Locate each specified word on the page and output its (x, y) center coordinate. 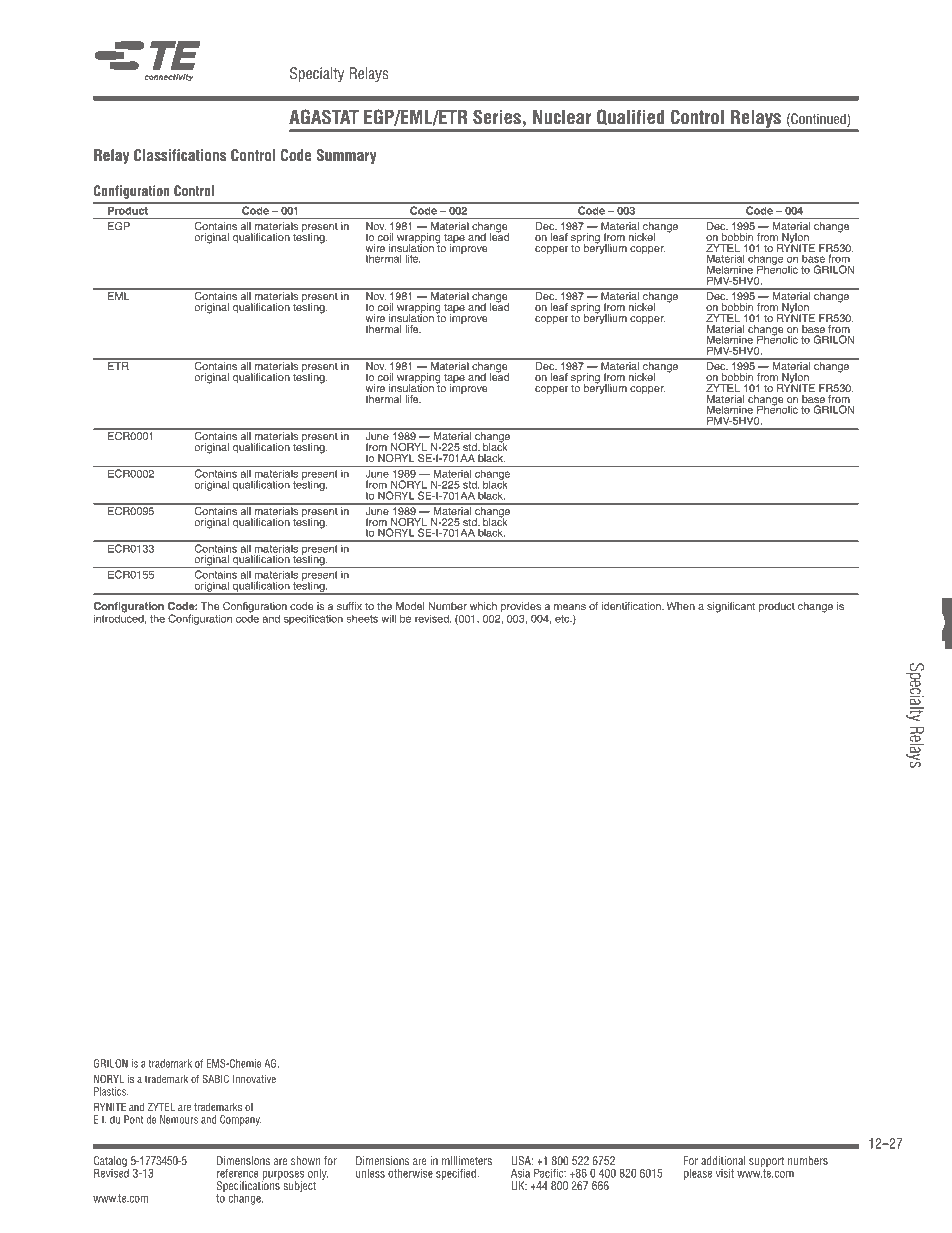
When (681, 606)
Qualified (630, 117)
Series (497, 117)
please (698, 1174)
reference (238, 1173)
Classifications (180, 155)
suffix (349, 606)
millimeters (467, 1160)
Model (410, 606)
